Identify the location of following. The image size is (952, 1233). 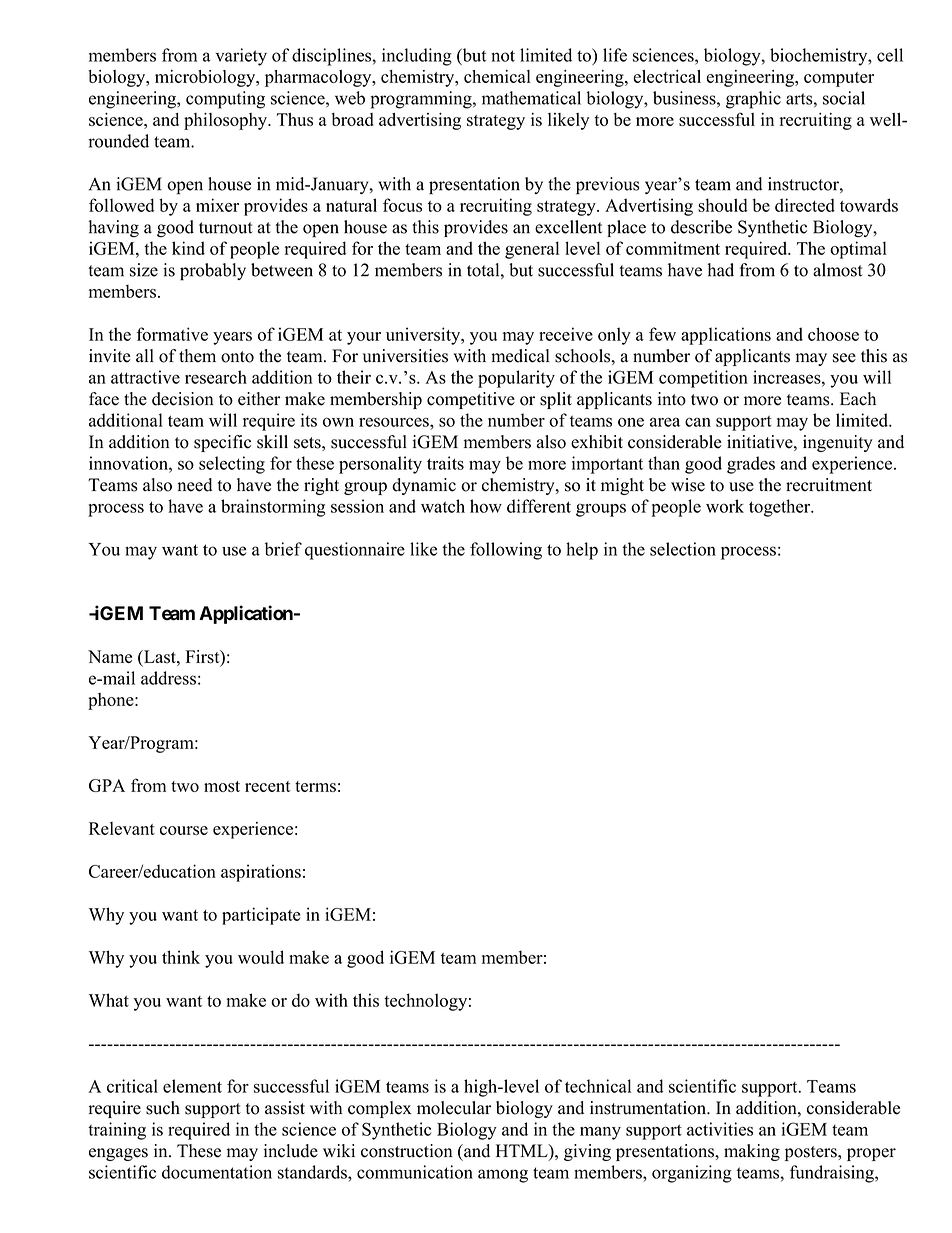
(506, 551).
